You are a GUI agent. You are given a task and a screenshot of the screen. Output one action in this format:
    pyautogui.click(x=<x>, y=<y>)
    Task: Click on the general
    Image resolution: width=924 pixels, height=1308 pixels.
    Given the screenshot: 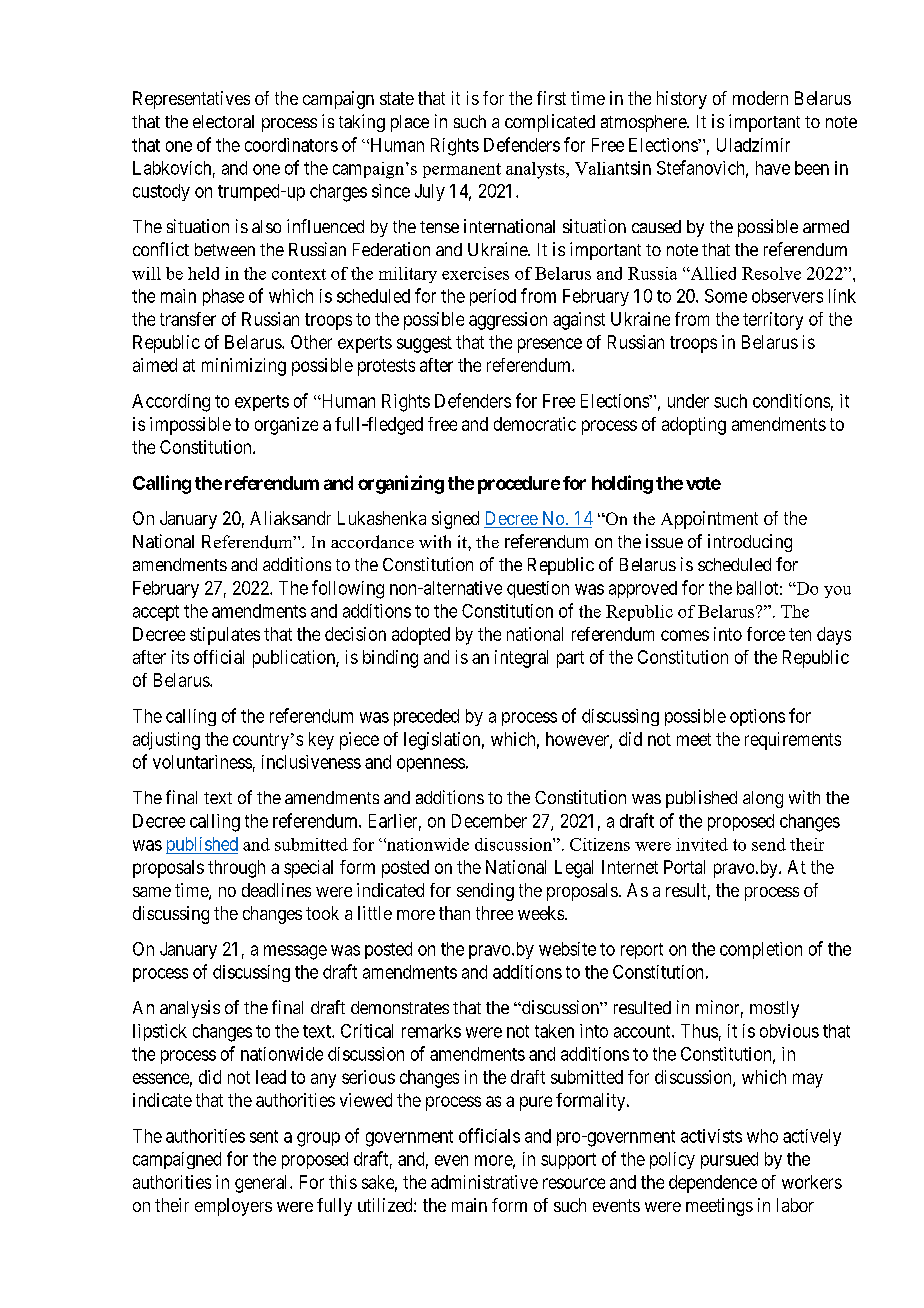 What is the action you would take?
    pyautogui.click(x=263, y=1184)
